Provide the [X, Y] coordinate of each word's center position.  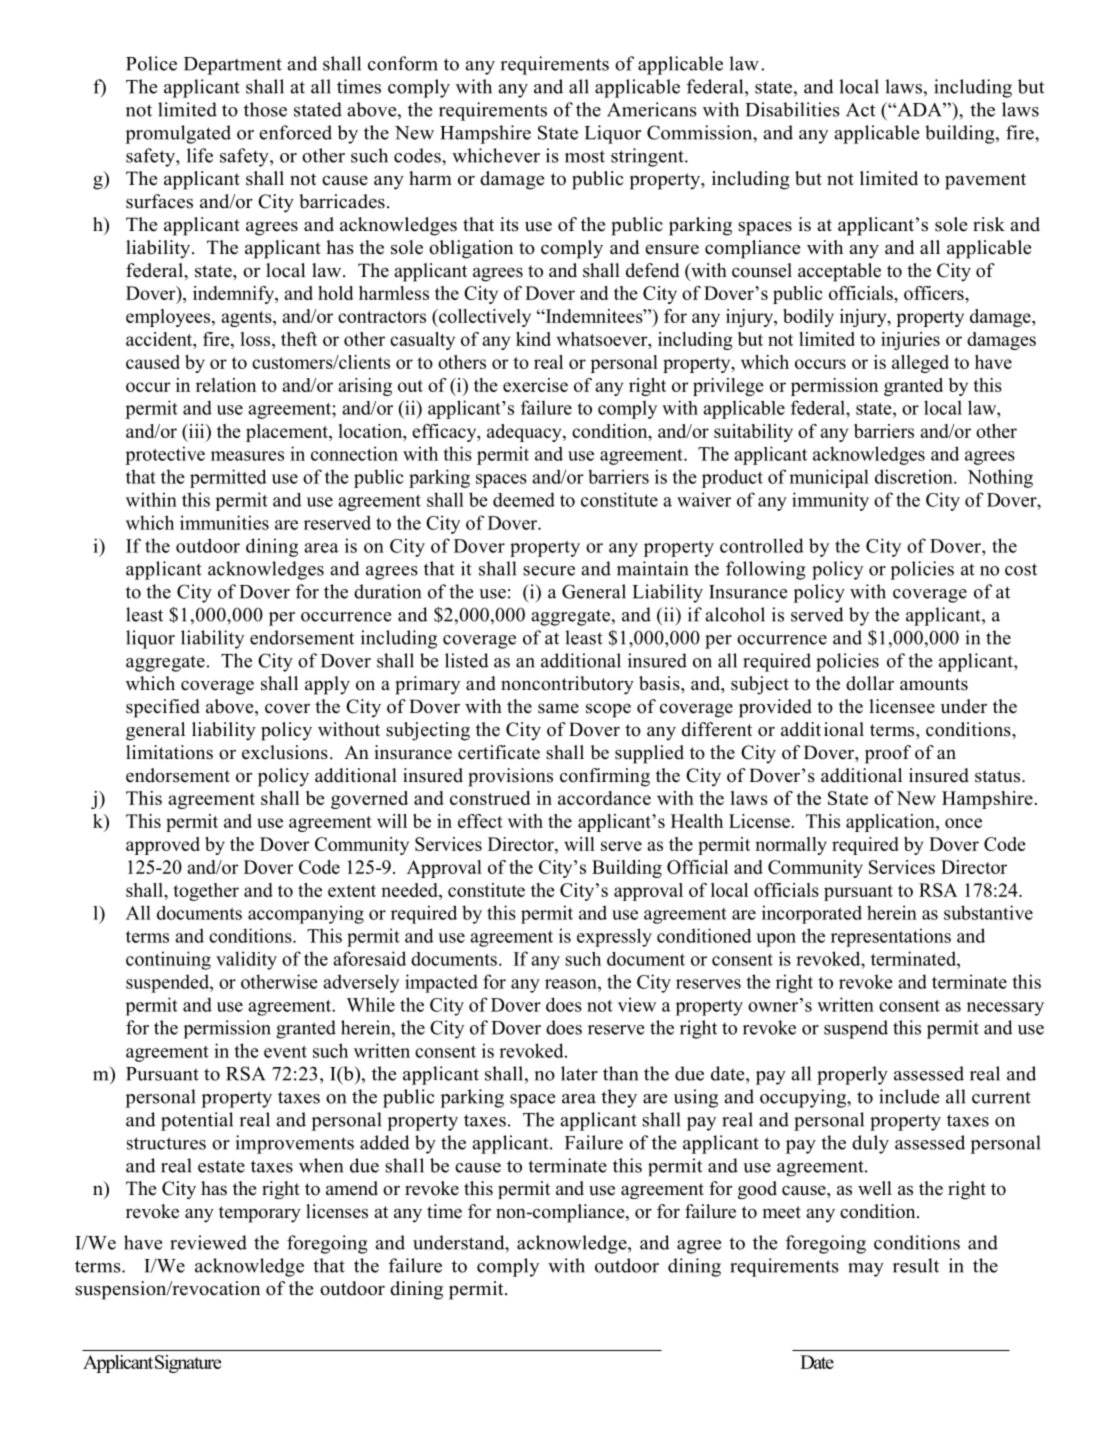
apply [327, 685]
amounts [934, 684]
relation [226, 385]
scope [608, 710]
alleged [920, 364]
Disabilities [792, 109]
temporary [260, 1214]
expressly [614, 937]
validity [246, 960]
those [265, 109]
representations [891, 937]
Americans [652, 109]
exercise [535, 385]
